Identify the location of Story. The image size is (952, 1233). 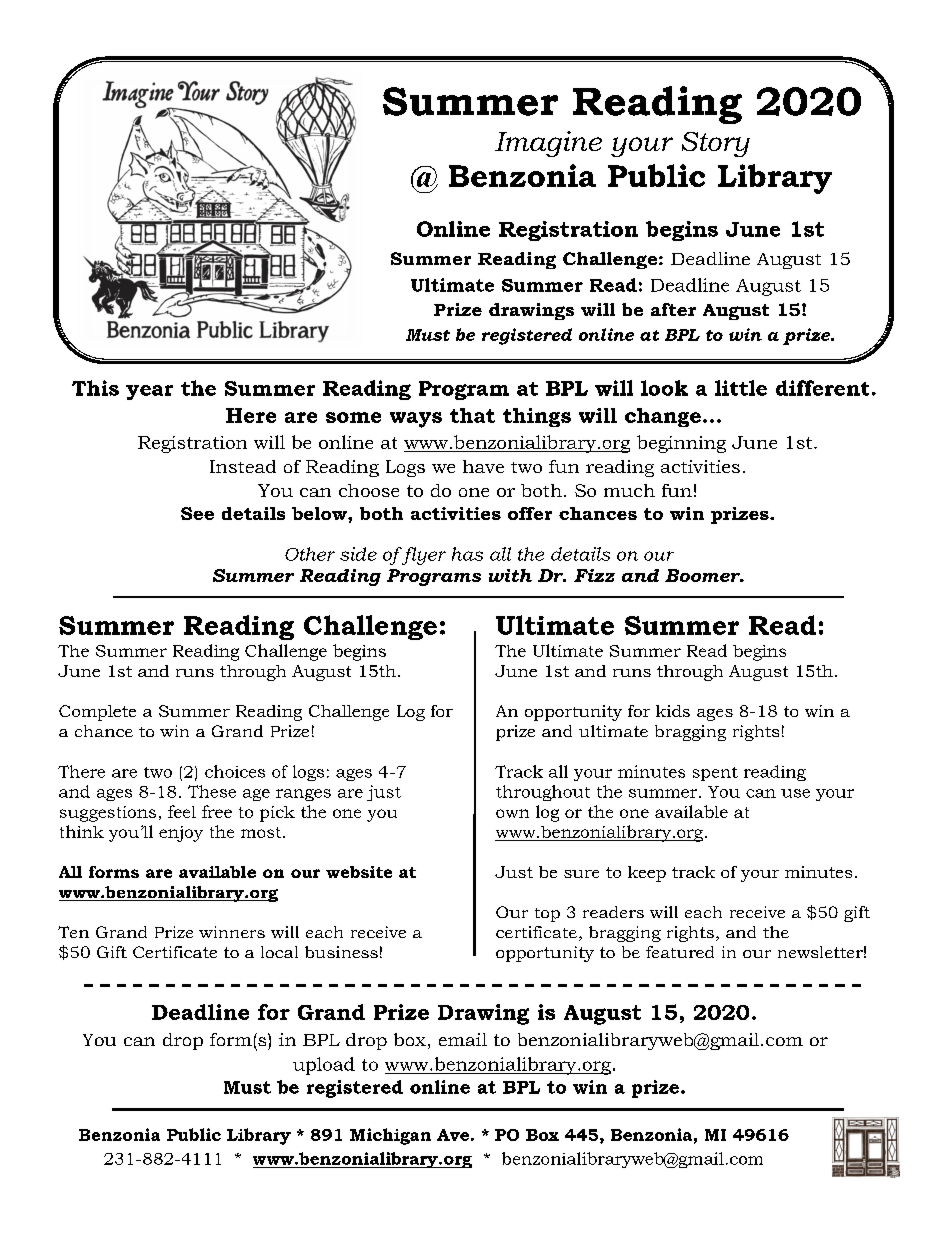
(716, 144).
